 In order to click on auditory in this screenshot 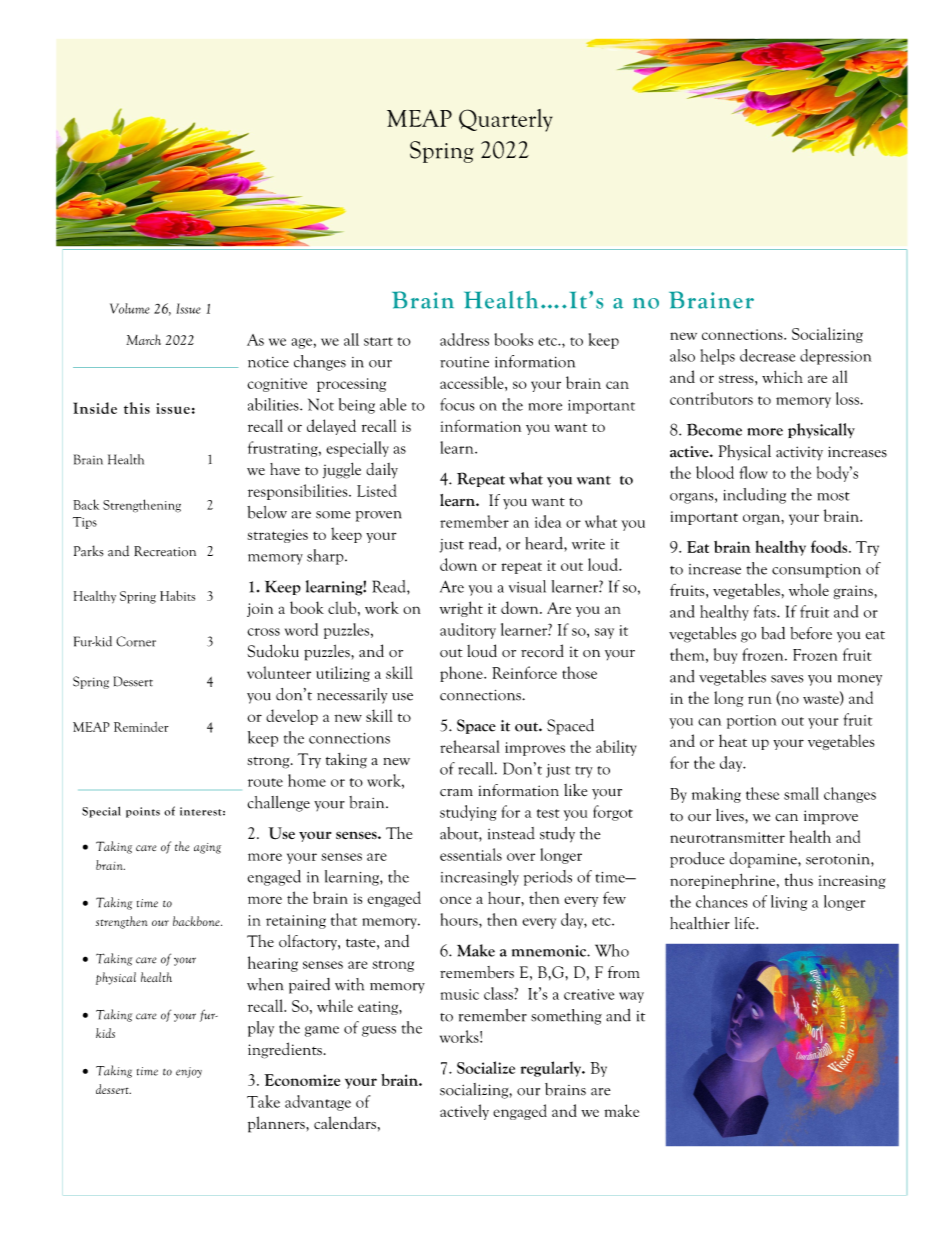, I will do `click(468, 631)`.
